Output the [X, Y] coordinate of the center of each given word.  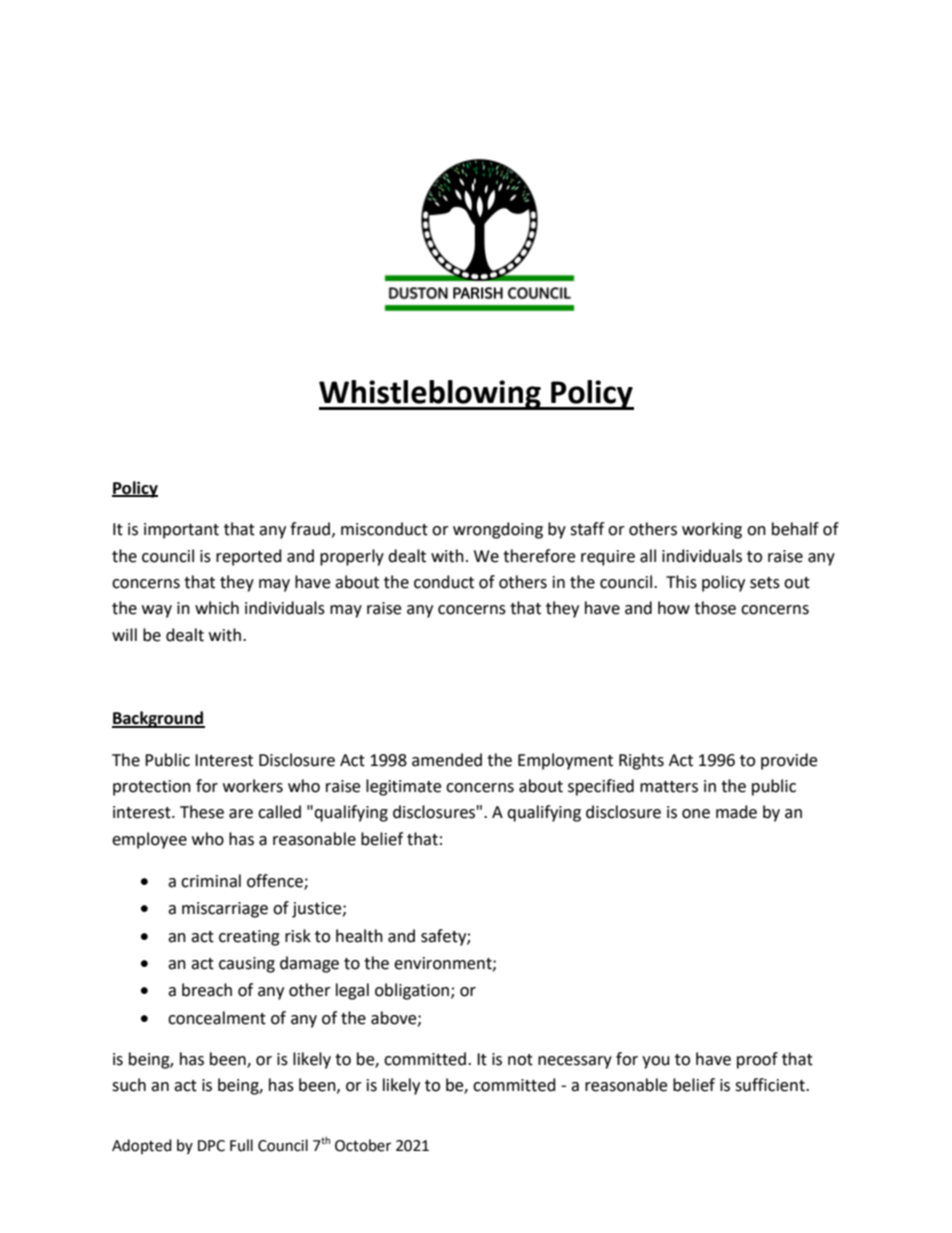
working [712, 530]
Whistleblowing [431, 395]
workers [253, 786]
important [181, 531]
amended [447, 760]
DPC [211, 1146]
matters [669, 787]
